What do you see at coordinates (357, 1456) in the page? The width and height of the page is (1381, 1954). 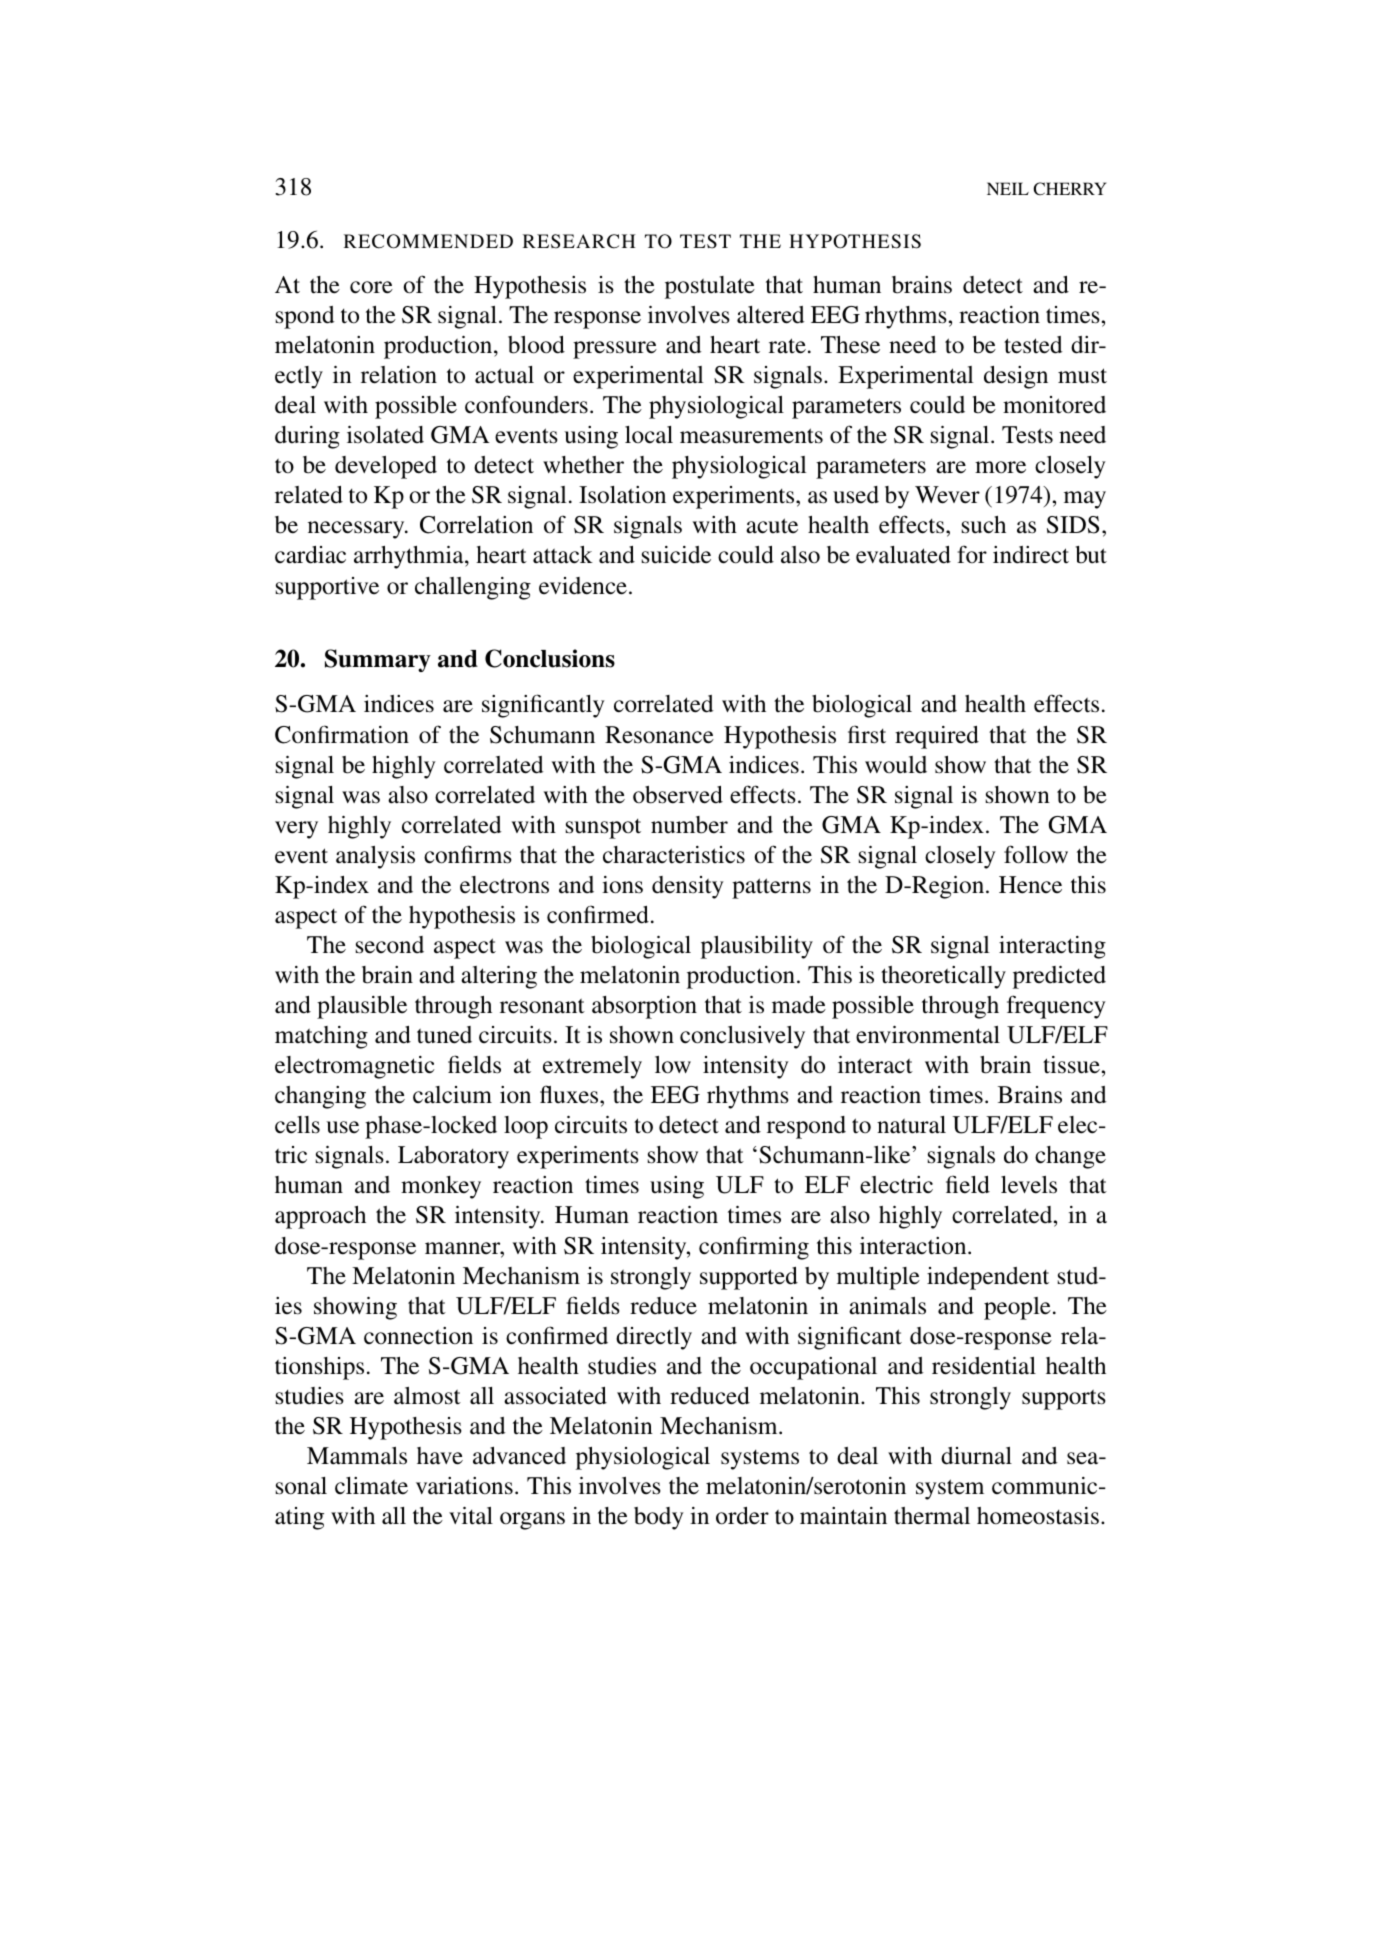 I see `Mammals` at bounding box center [357, 1456].
